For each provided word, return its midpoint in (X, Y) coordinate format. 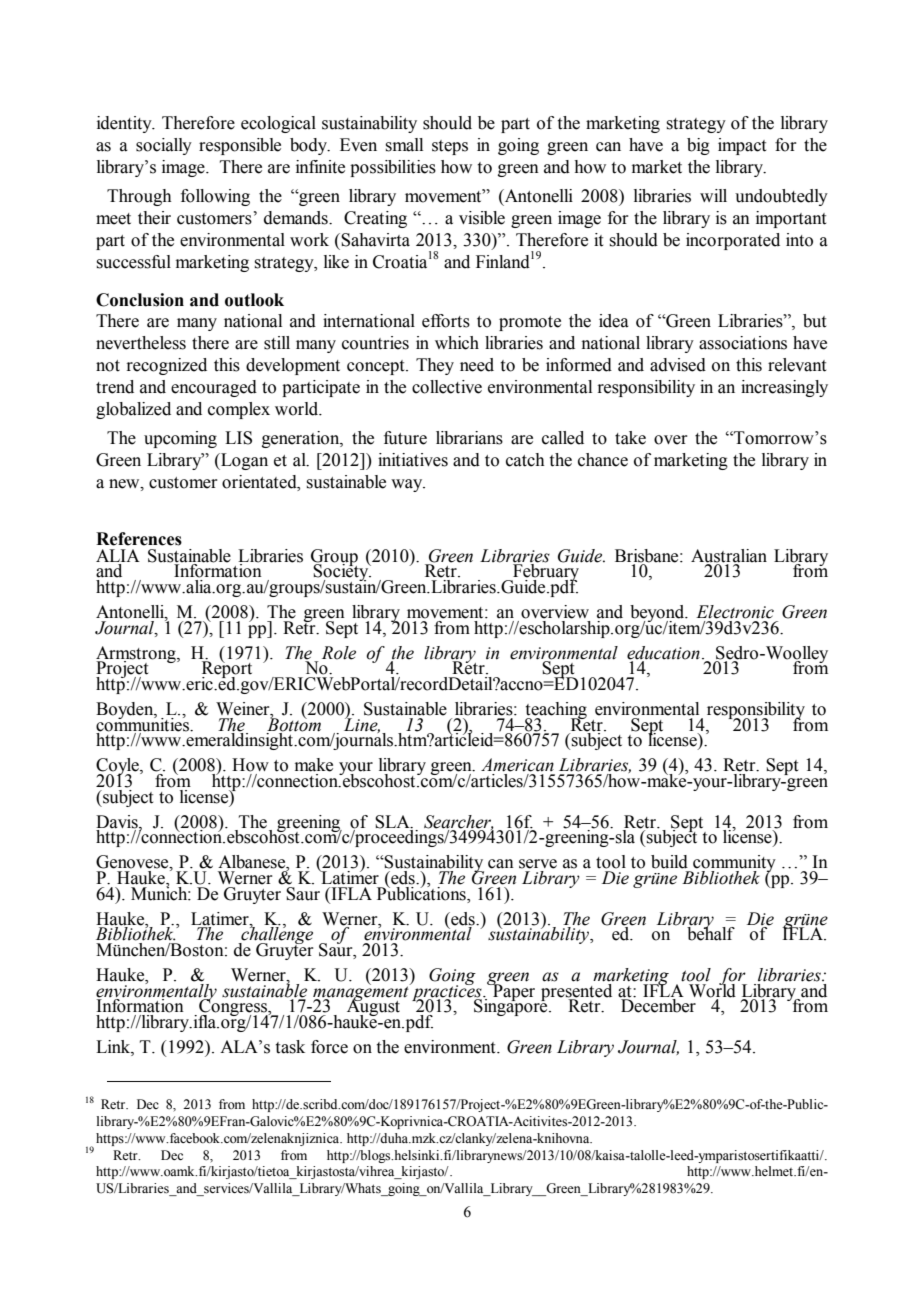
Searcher (459, 822)
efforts (446, 321)
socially (164, 146)
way (408, 485)
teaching (556, 711)
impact (742, 146)
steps (450, 147)
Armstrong (137, 655)
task (290, 1047)
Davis (118, 822)
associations (743, 343)
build (669, 862)
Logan (243, 461)
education (663, 653)
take (630, 438)
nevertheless (141, 343)
